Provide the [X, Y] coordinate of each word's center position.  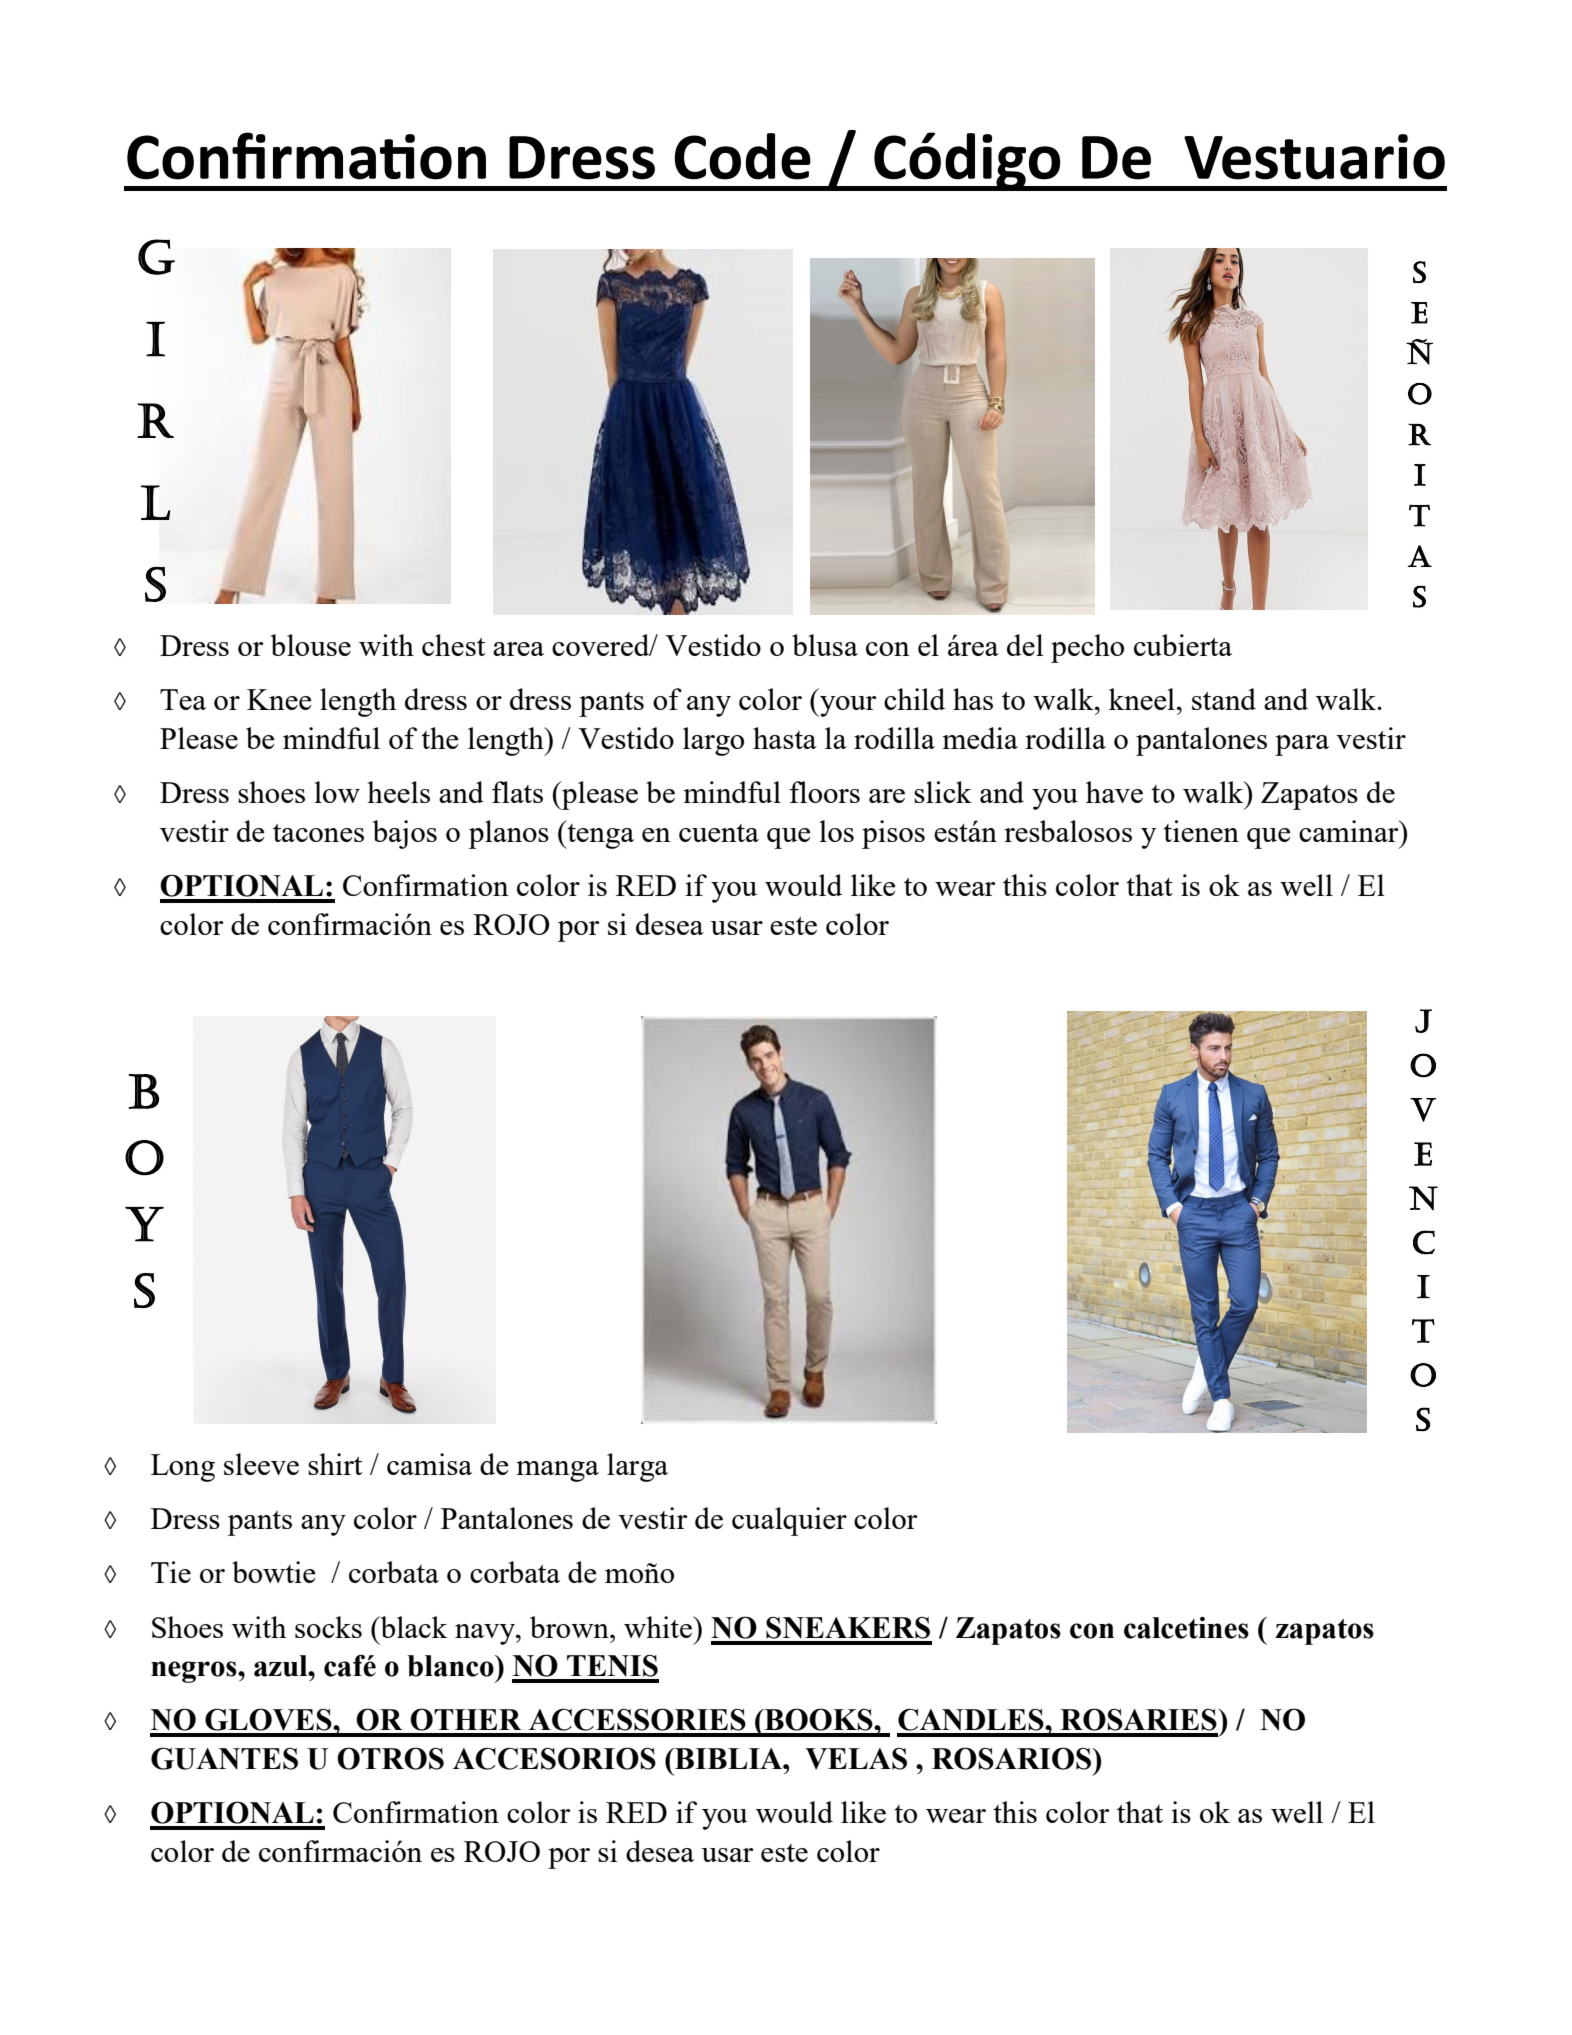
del [1025, 645]
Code [743, 156]
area [518, 649]
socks [328, 1627]
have [1114, 792]
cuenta [719, 833]
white [659, 1627]
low [337, 792]
